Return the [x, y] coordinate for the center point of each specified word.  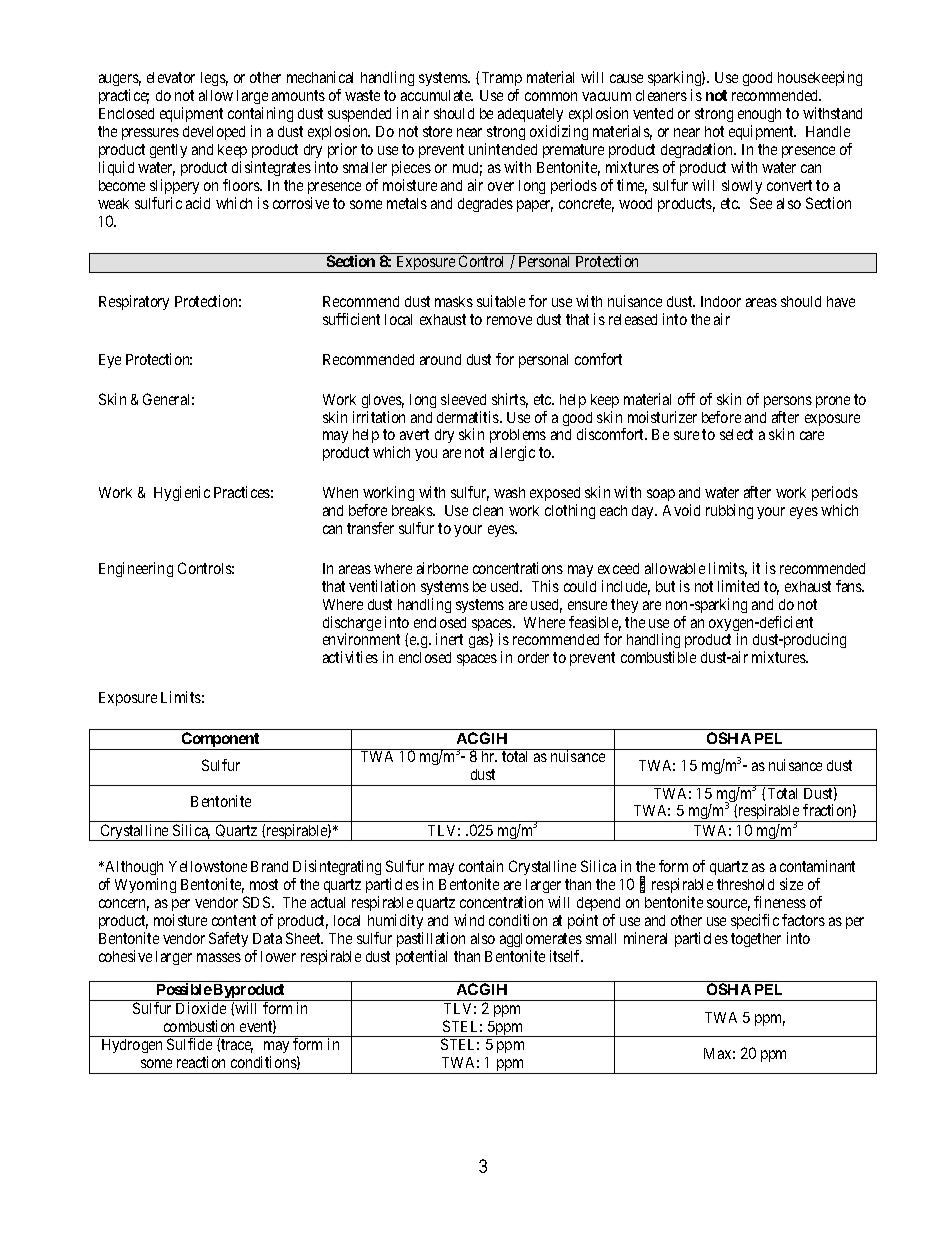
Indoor [721, 301]
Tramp [502, 79]
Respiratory [134, 302]
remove [509, 320]
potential [421, 957]
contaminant [817, 866]
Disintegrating [337, 867]
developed [214, 133]
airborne [442, 568]
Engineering [136, 569]
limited [738, 586]
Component [221, 741]
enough [759, 115]
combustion [199, 1026]
